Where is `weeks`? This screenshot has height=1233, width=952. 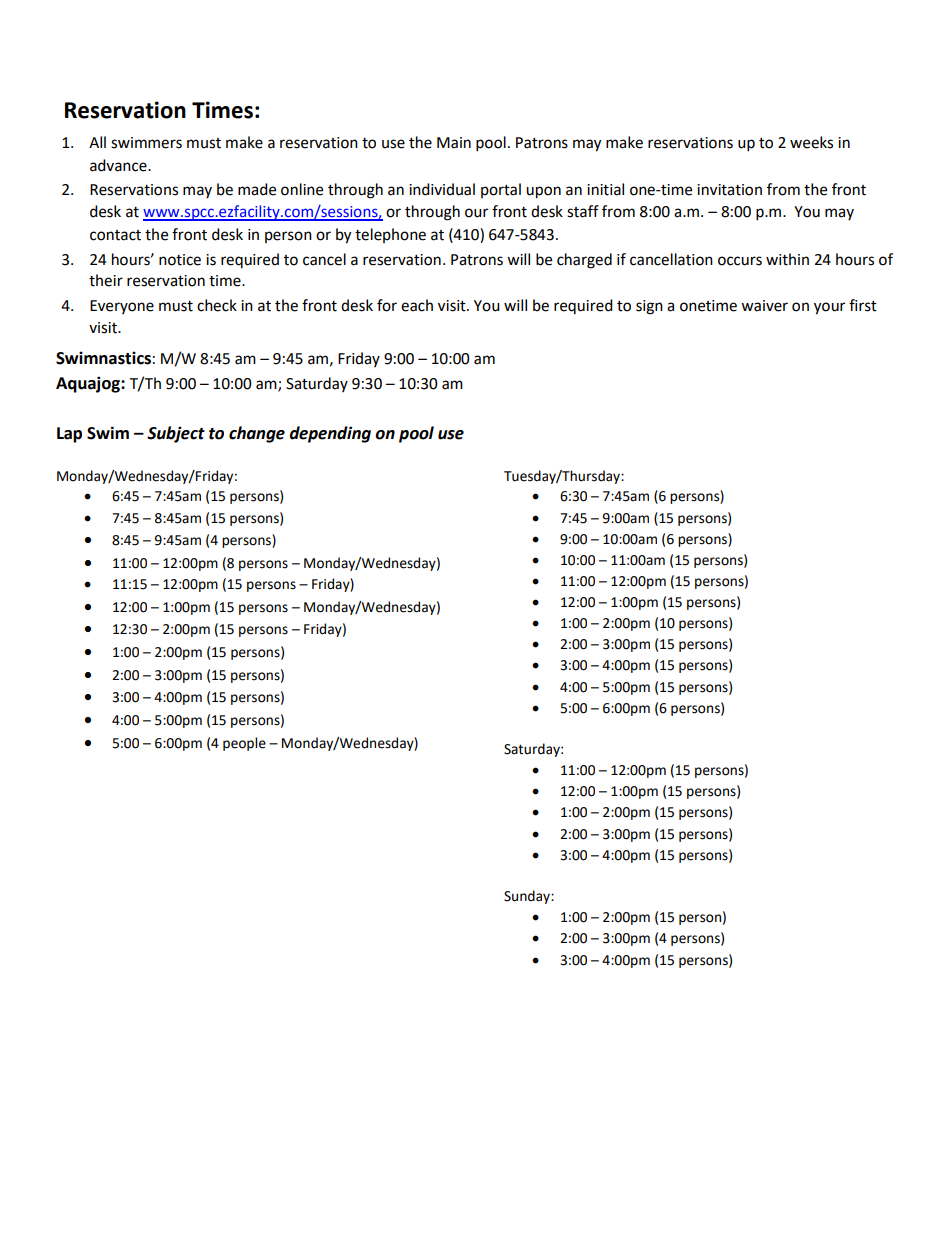 weeks is located at coordinates (811, 142).
